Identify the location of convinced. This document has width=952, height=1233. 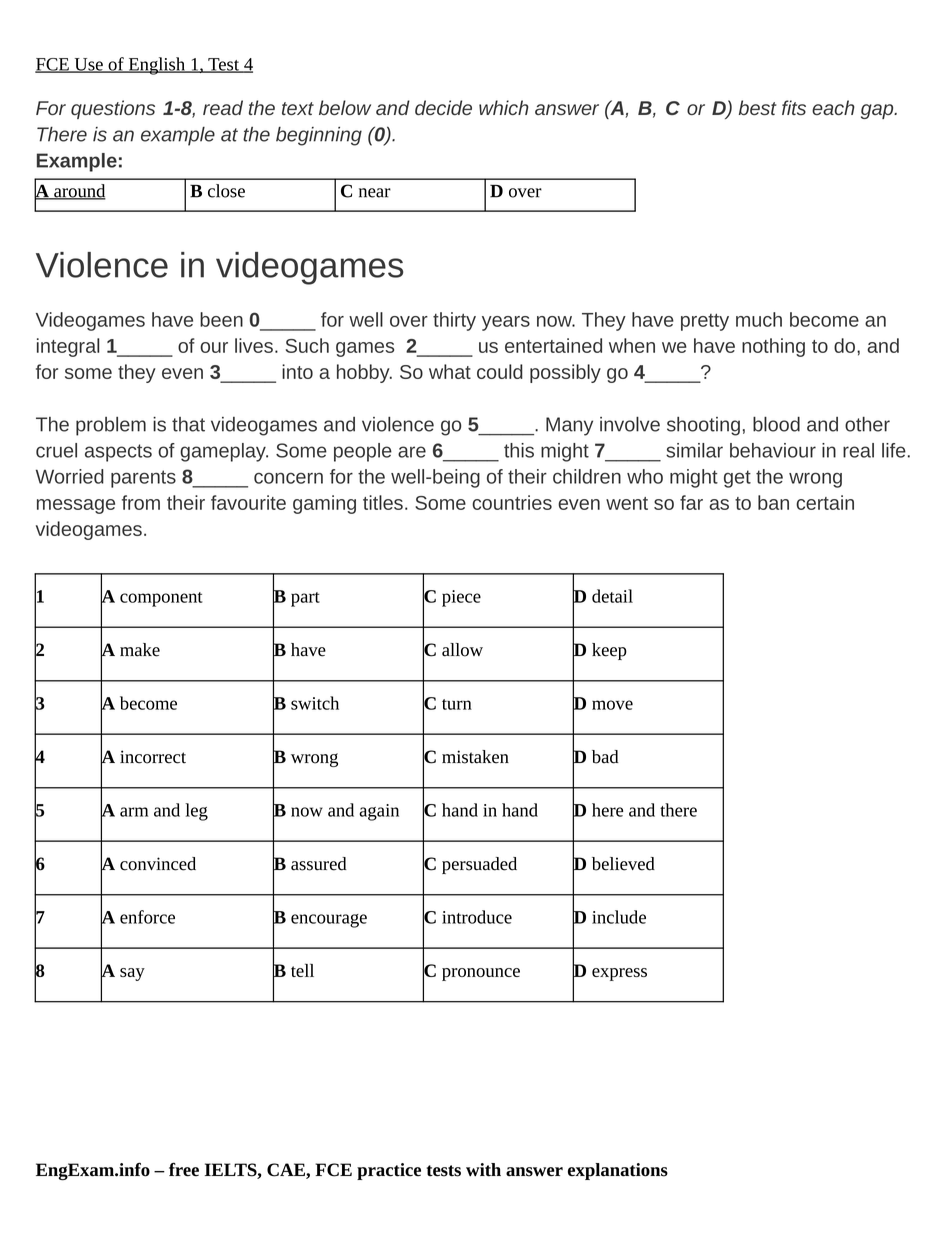
(158, 864).
